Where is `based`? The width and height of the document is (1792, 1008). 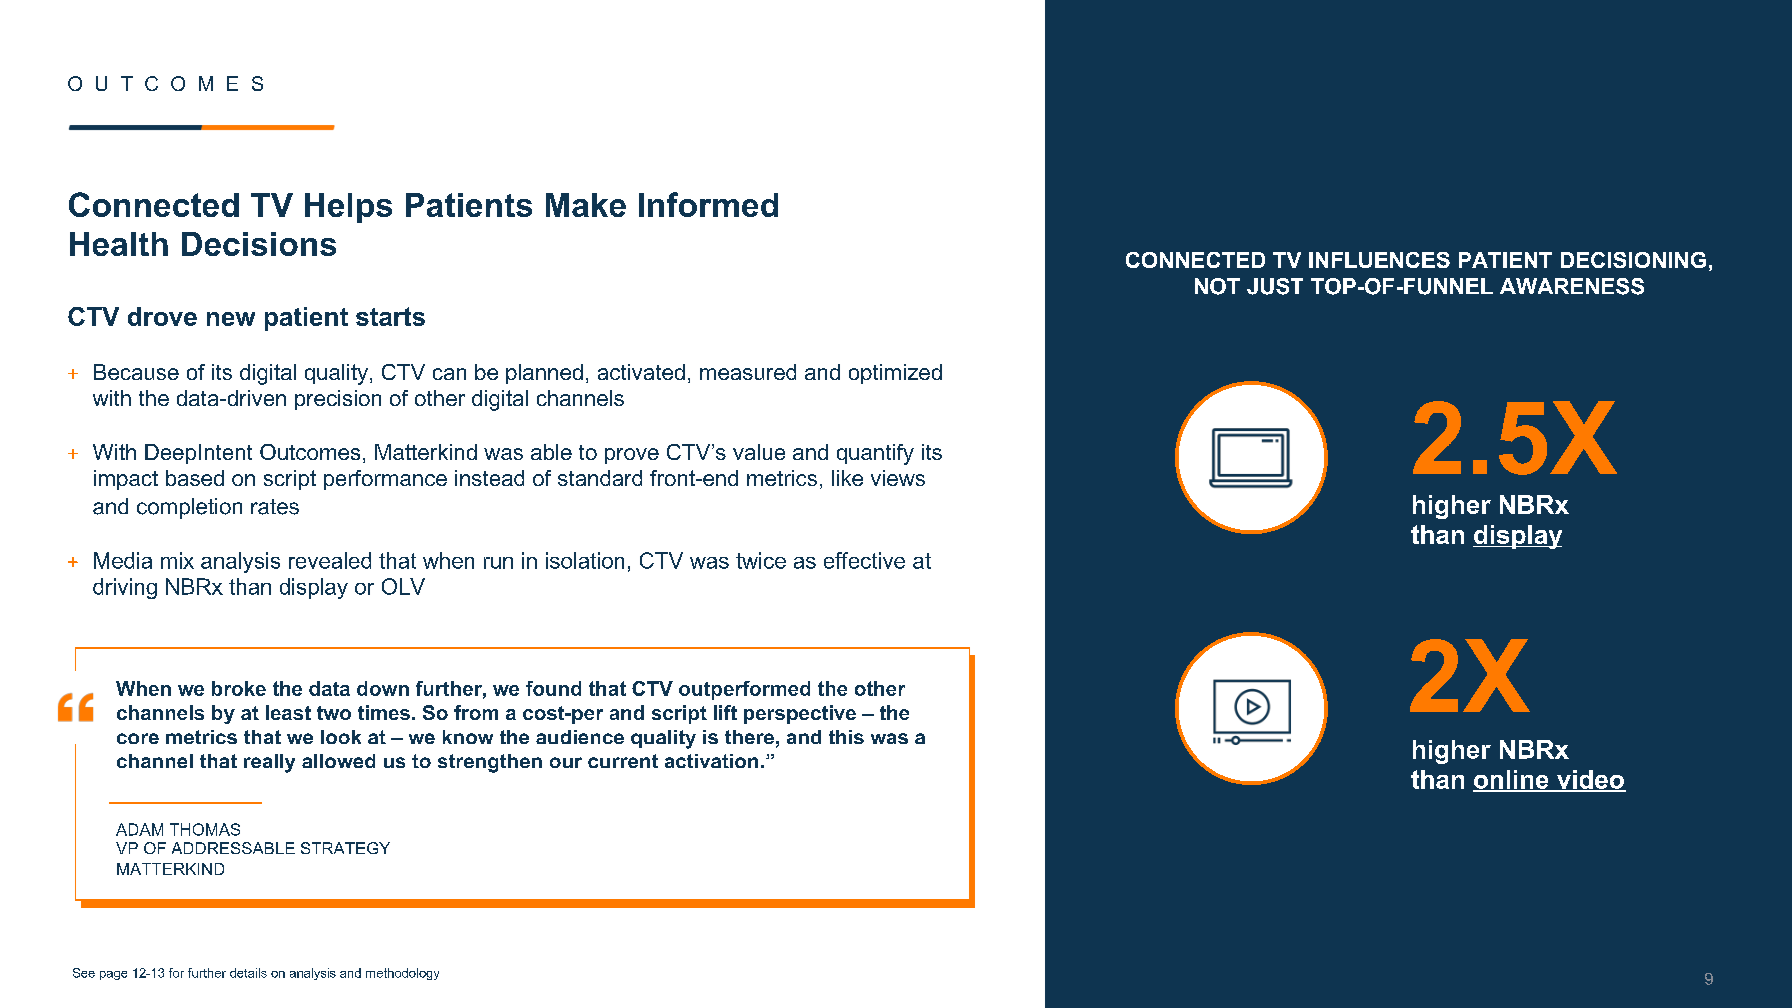 based is located at coordinates (195, 478).
